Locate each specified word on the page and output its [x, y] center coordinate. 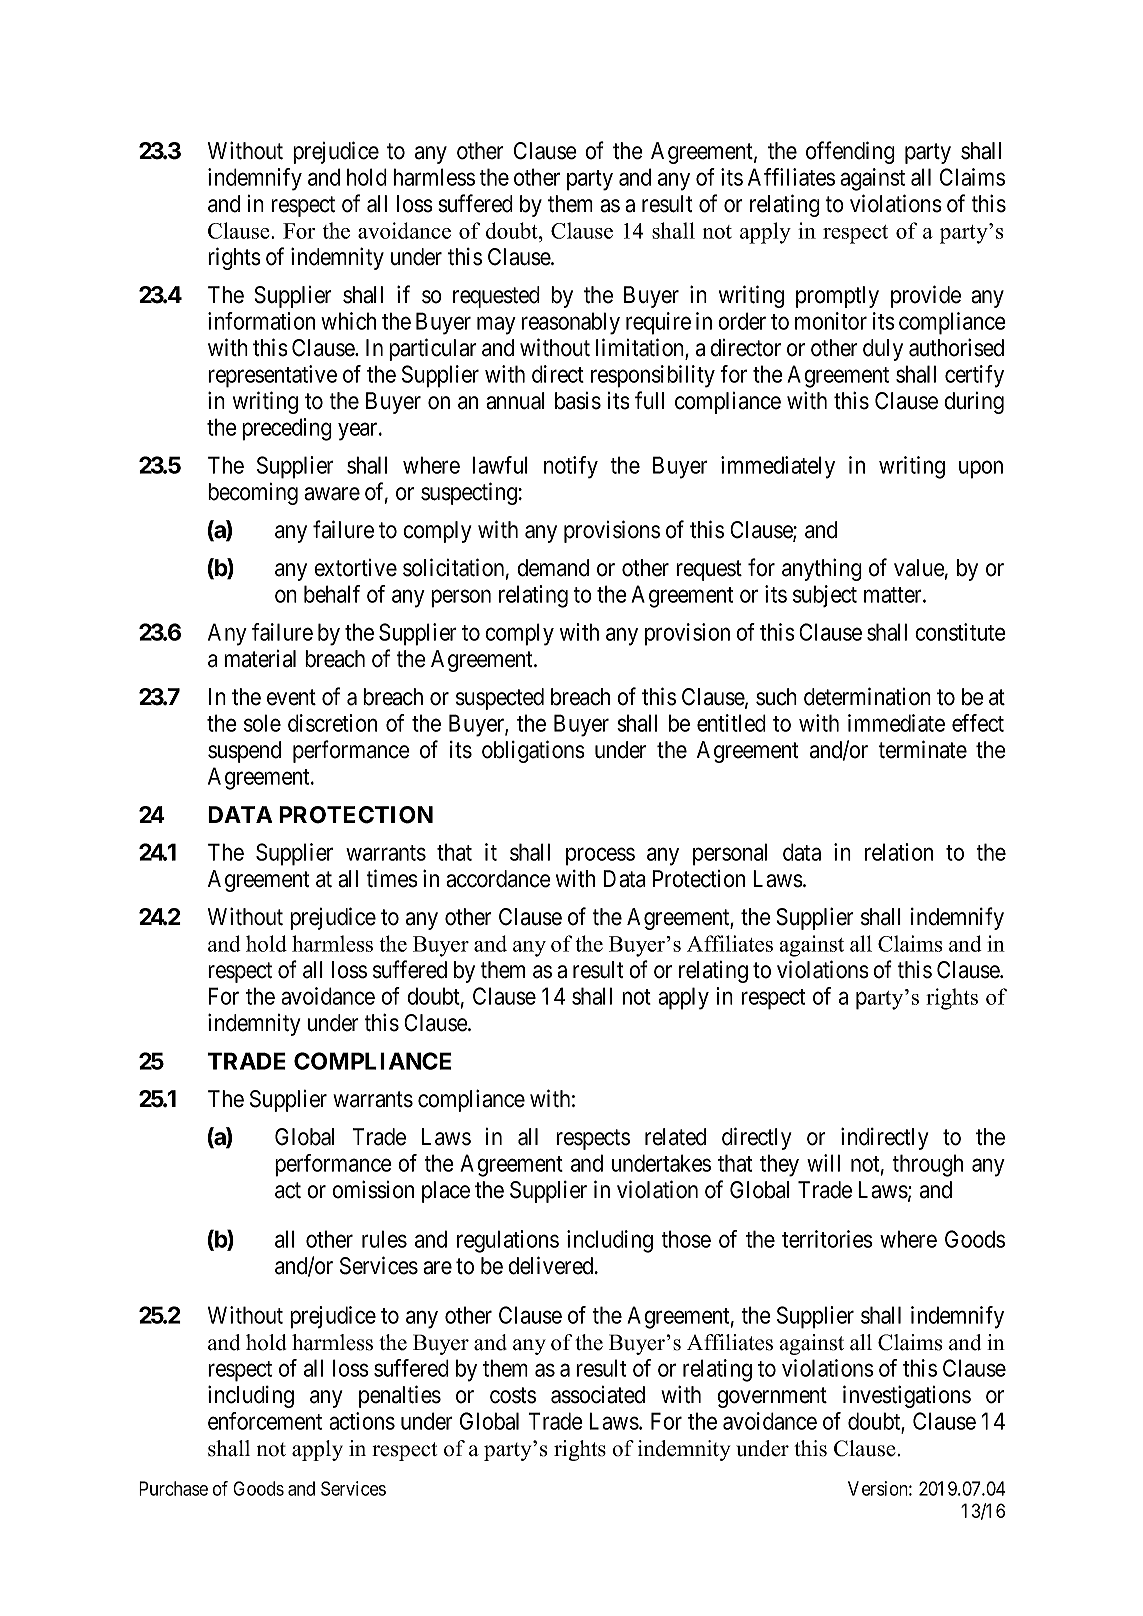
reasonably [570, 323]
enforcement [265, 1421]
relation [899, 852]
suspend [244, 752]
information [261, 321]
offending [850, 152]
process [600, 857]
